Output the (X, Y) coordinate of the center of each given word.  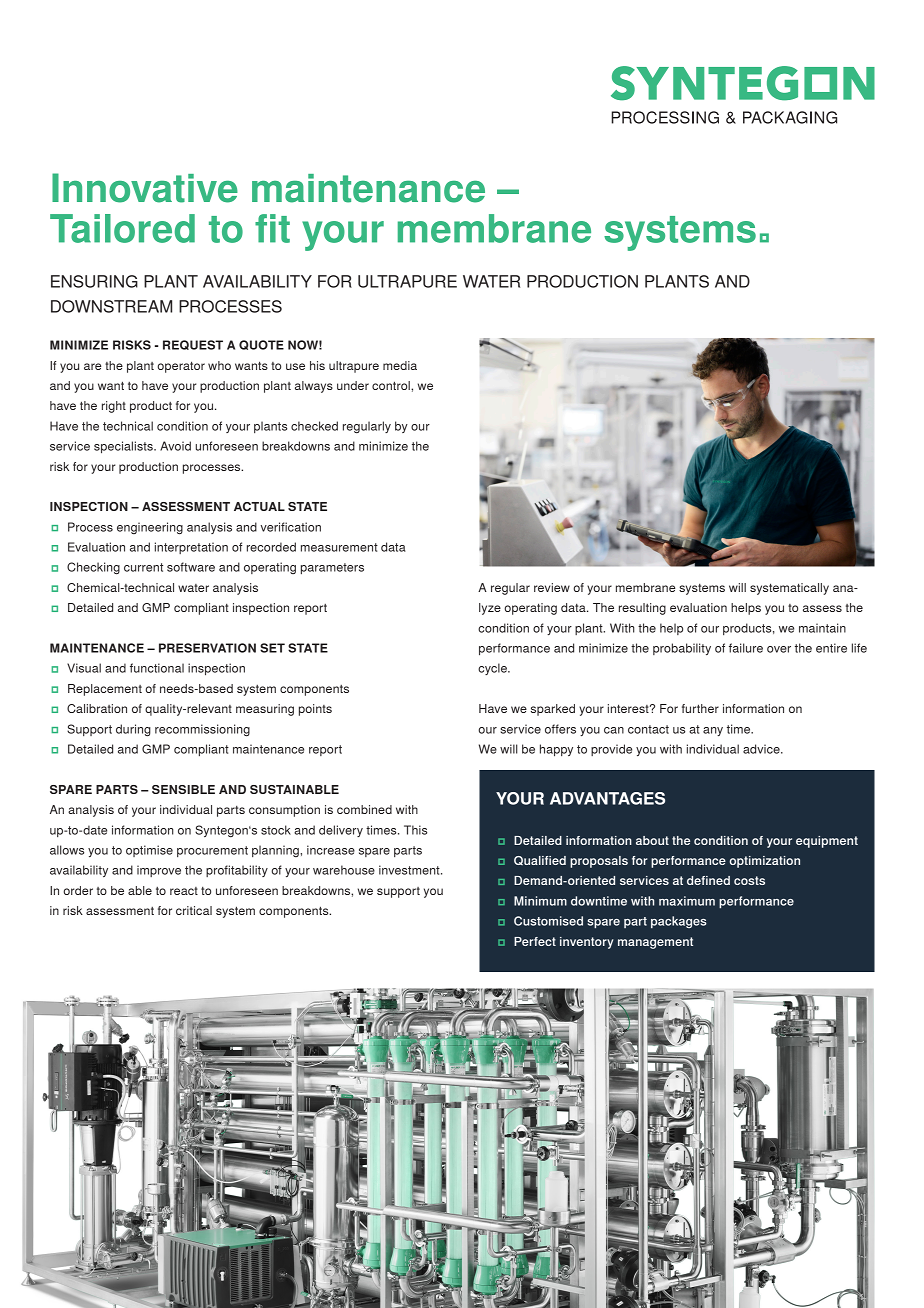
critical (194, 910)
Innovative (145, 188)
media (400, 365)
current (143, 567)
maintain (822, 628)
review (552, 587)
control (392, 385)
